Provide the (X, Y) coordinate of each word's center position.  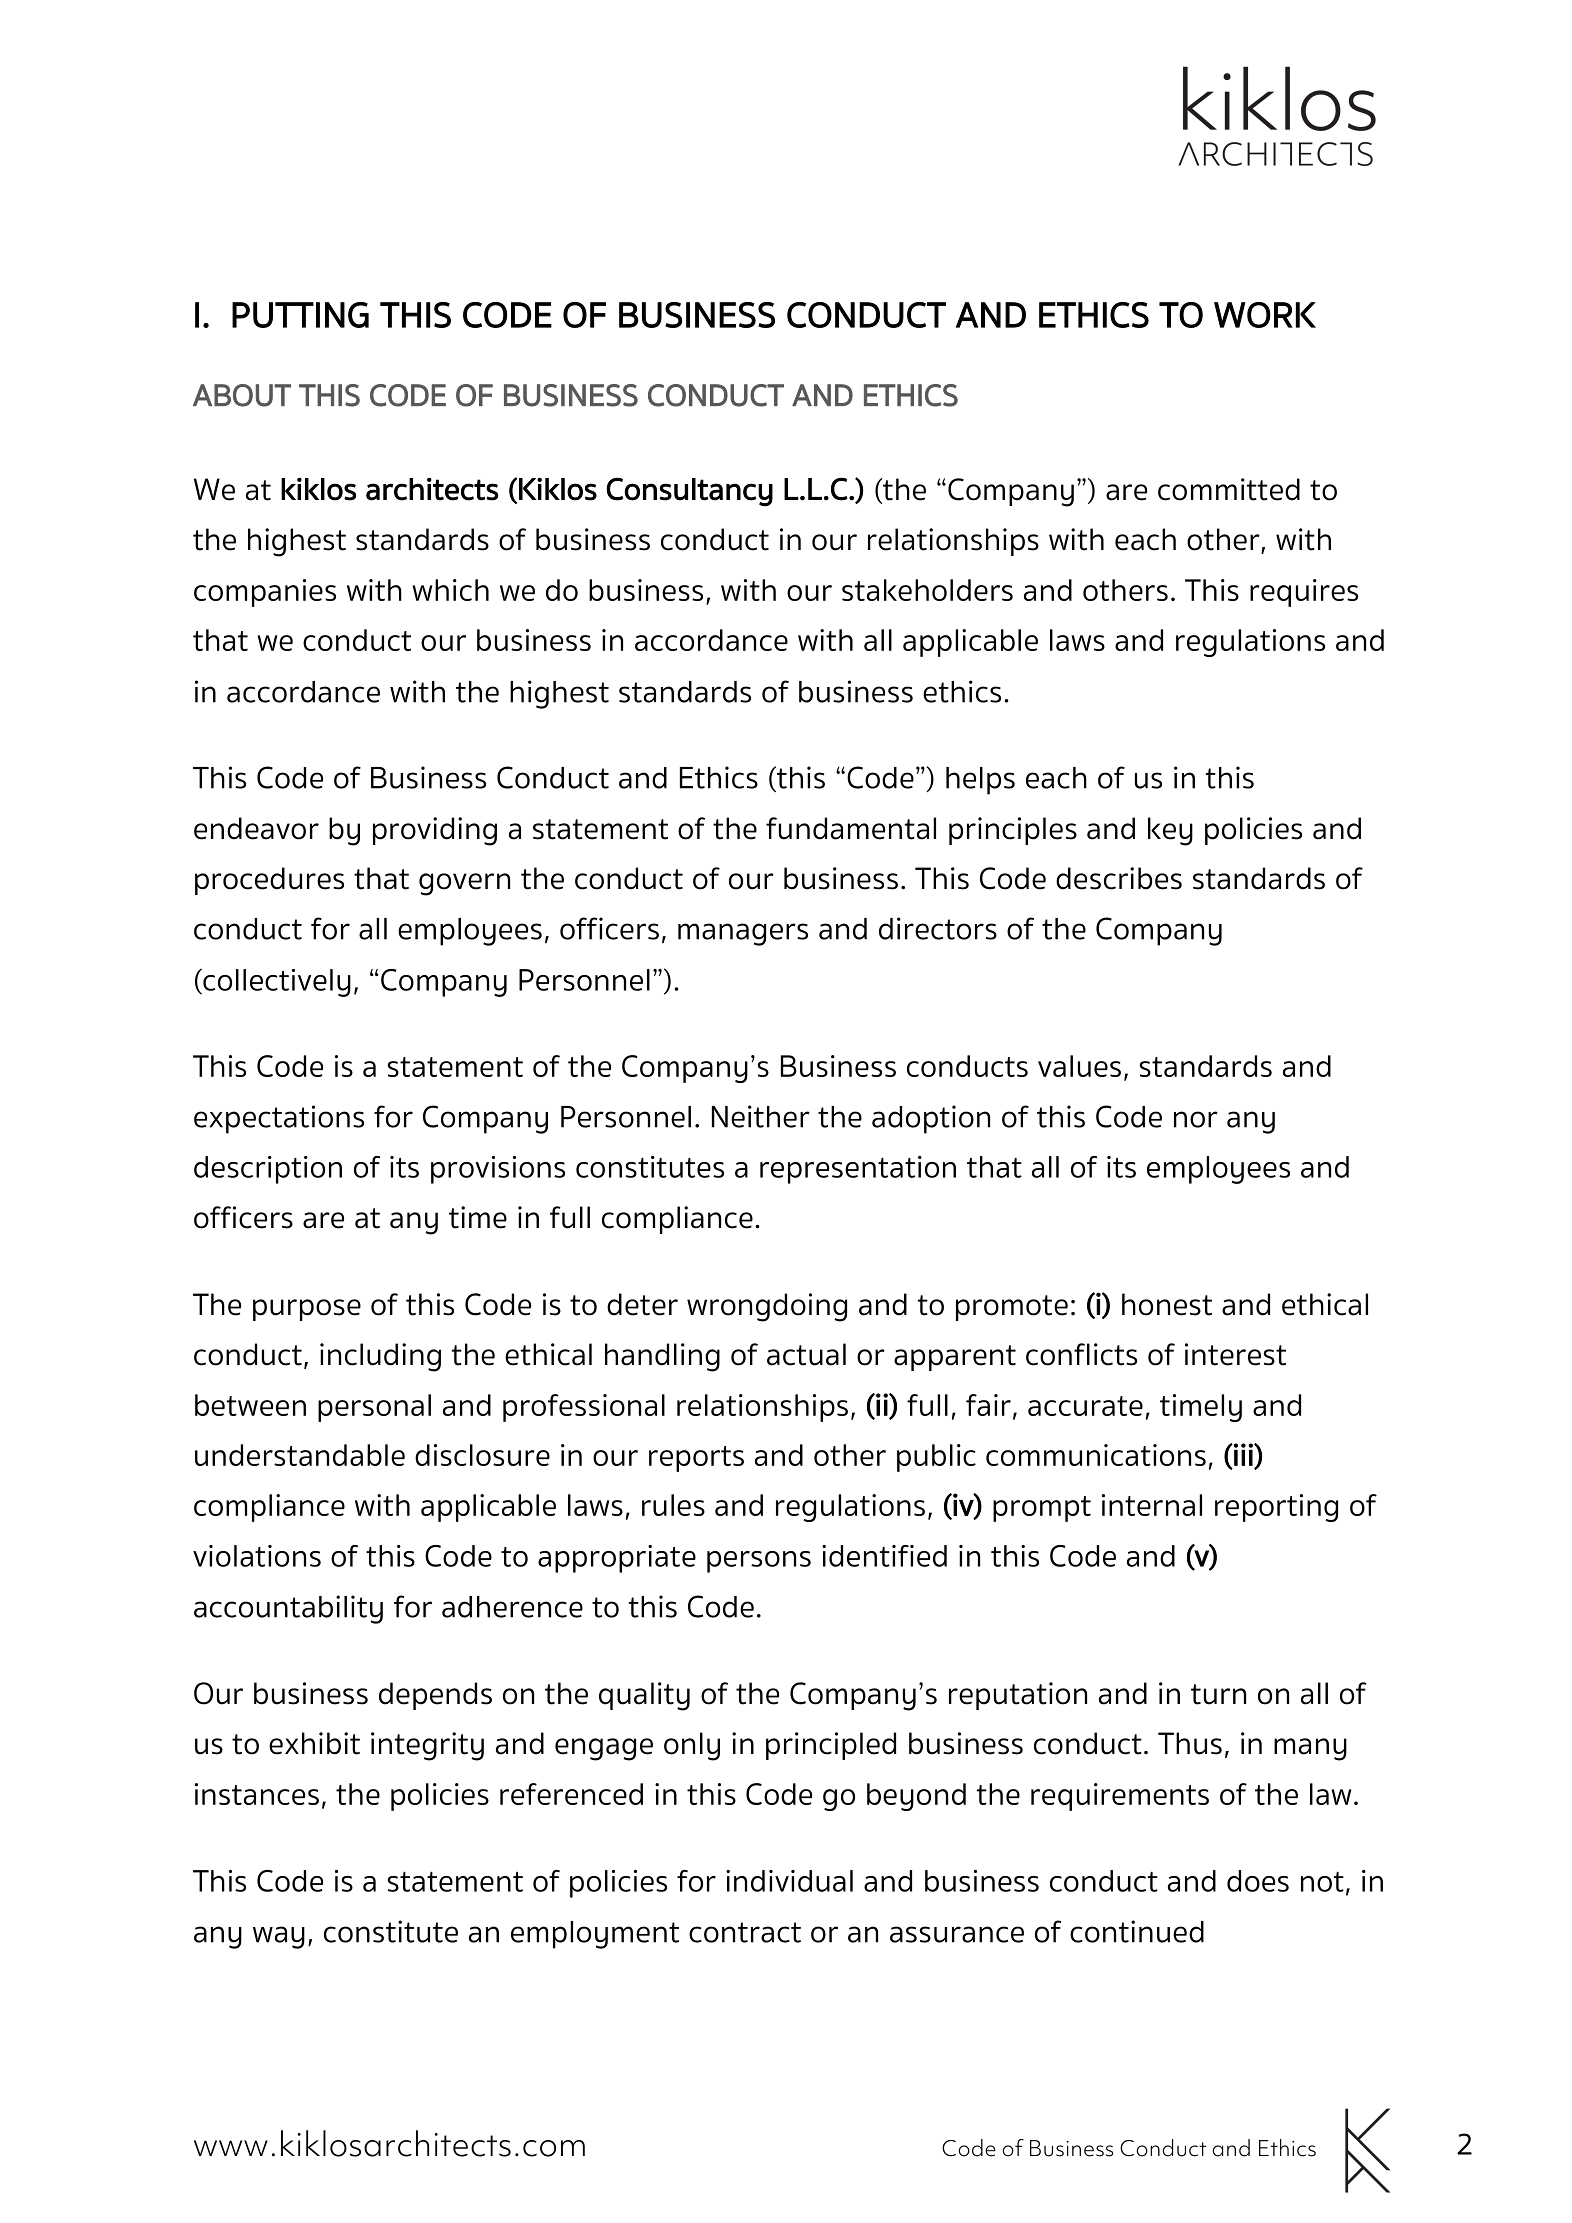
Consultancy (689, 492)
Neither (761, 1116)
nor (1196, 1119)
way (279, 1937)
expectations (279, 1119)
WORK (1265, 315)
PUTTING (300, 315)
